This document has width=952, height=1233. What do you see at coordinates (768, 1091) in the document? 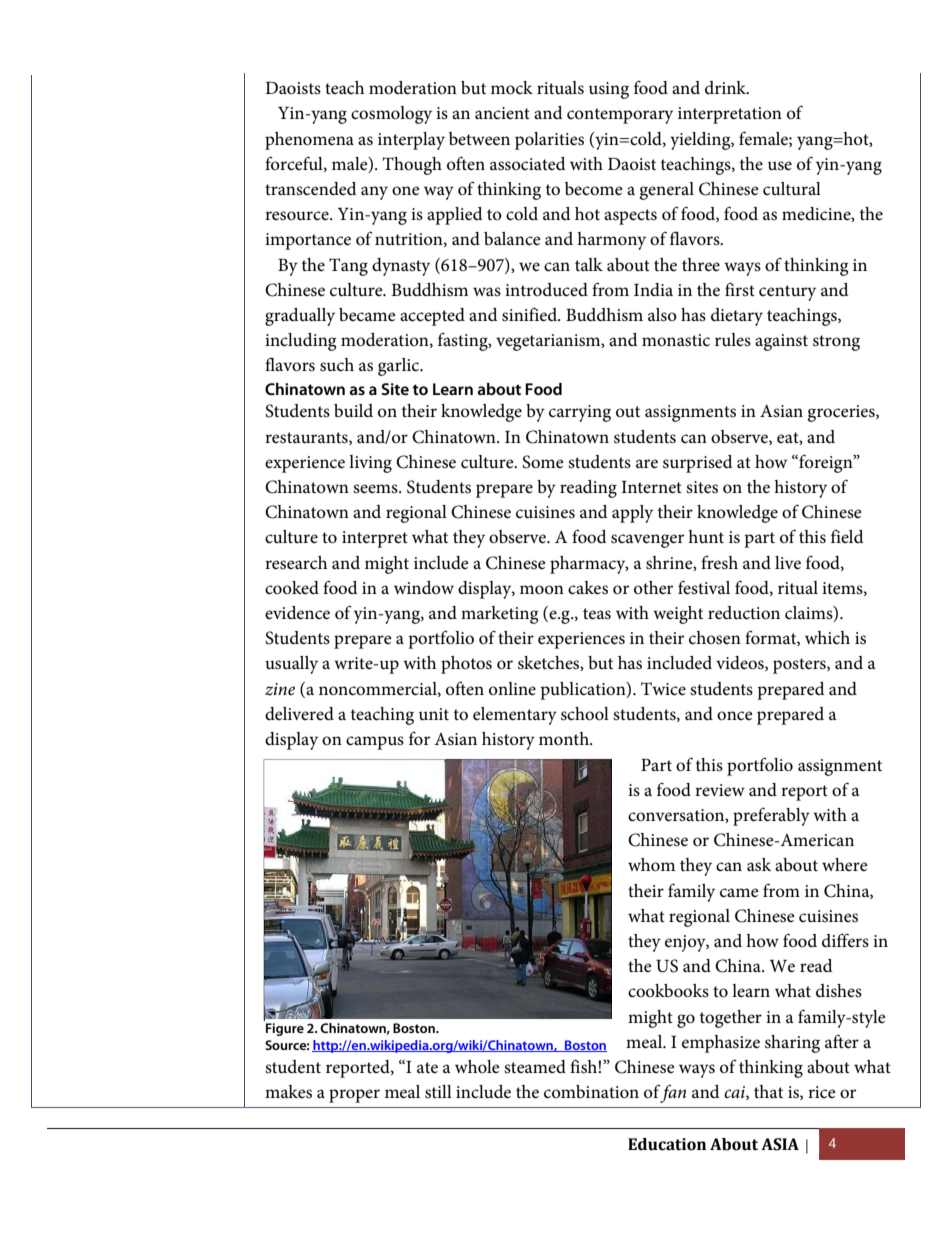
I see `that` at bounding box center [768, 1091].
